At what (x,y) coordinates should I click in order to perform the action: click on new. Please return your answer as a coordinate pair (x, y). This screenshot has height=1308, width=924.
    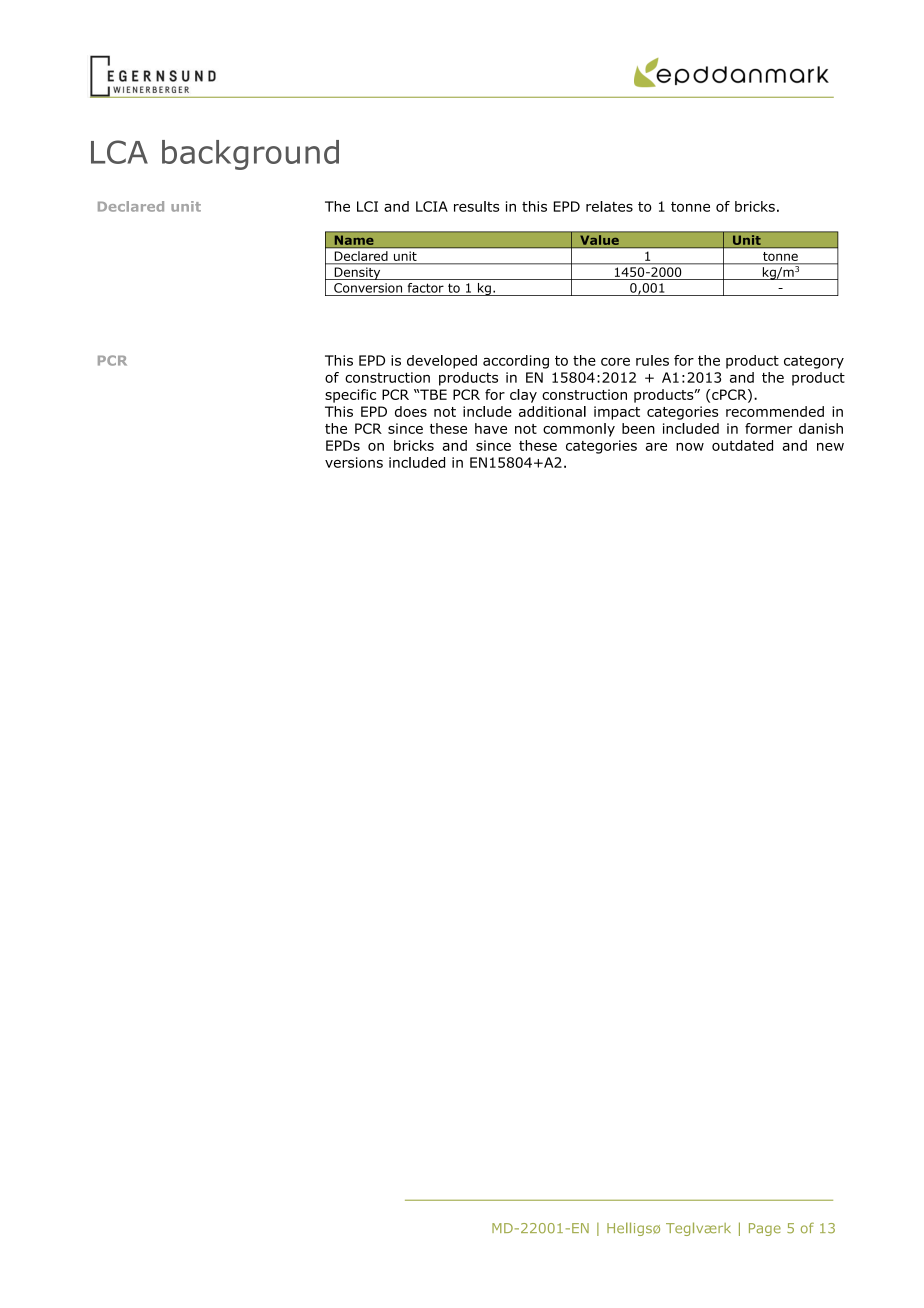
    Looking at the image, I should click on (830, 447).
